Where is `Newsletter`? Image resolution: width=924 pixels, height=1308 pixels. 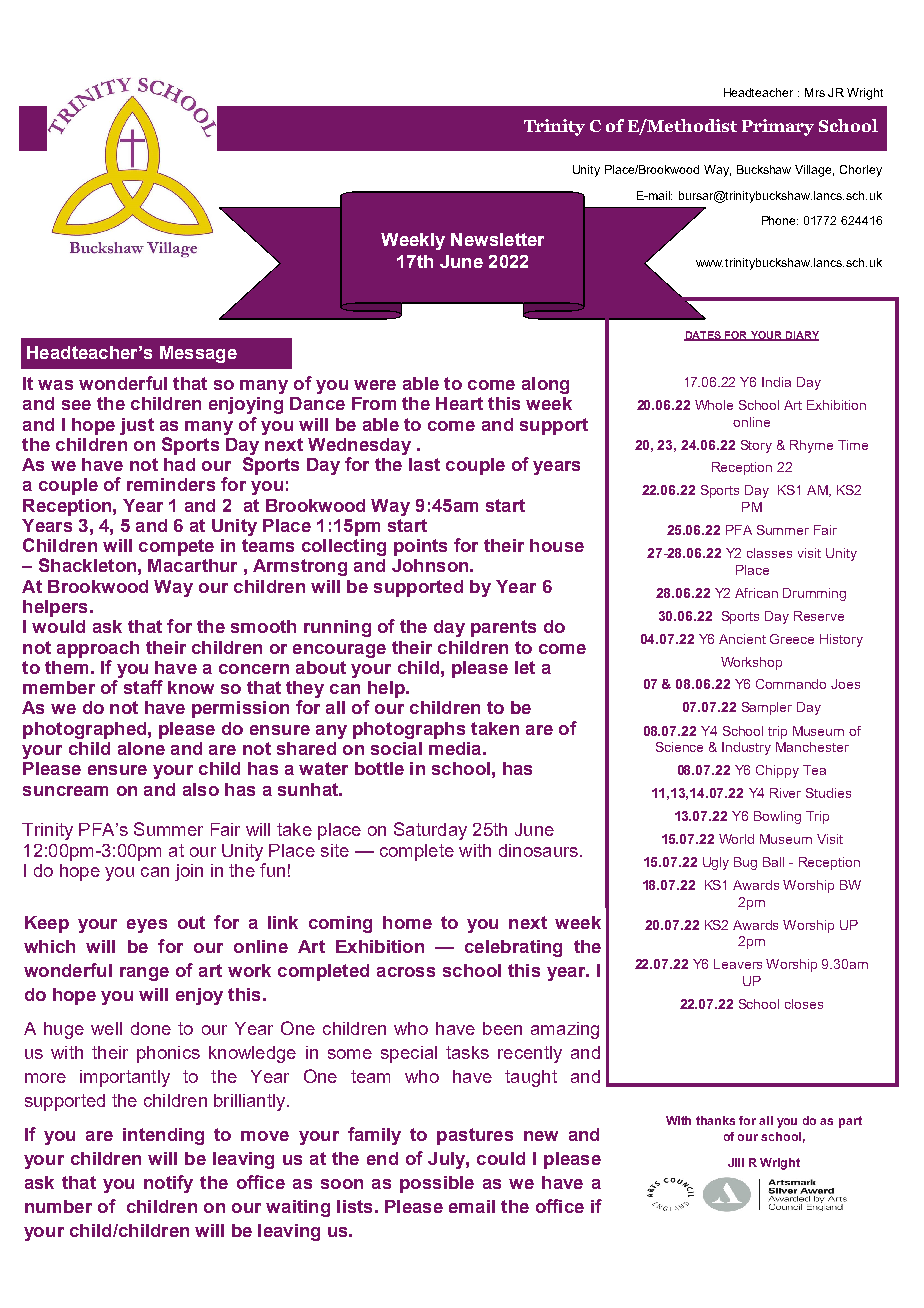
Newsletter is located at coordinates (497, 239).
